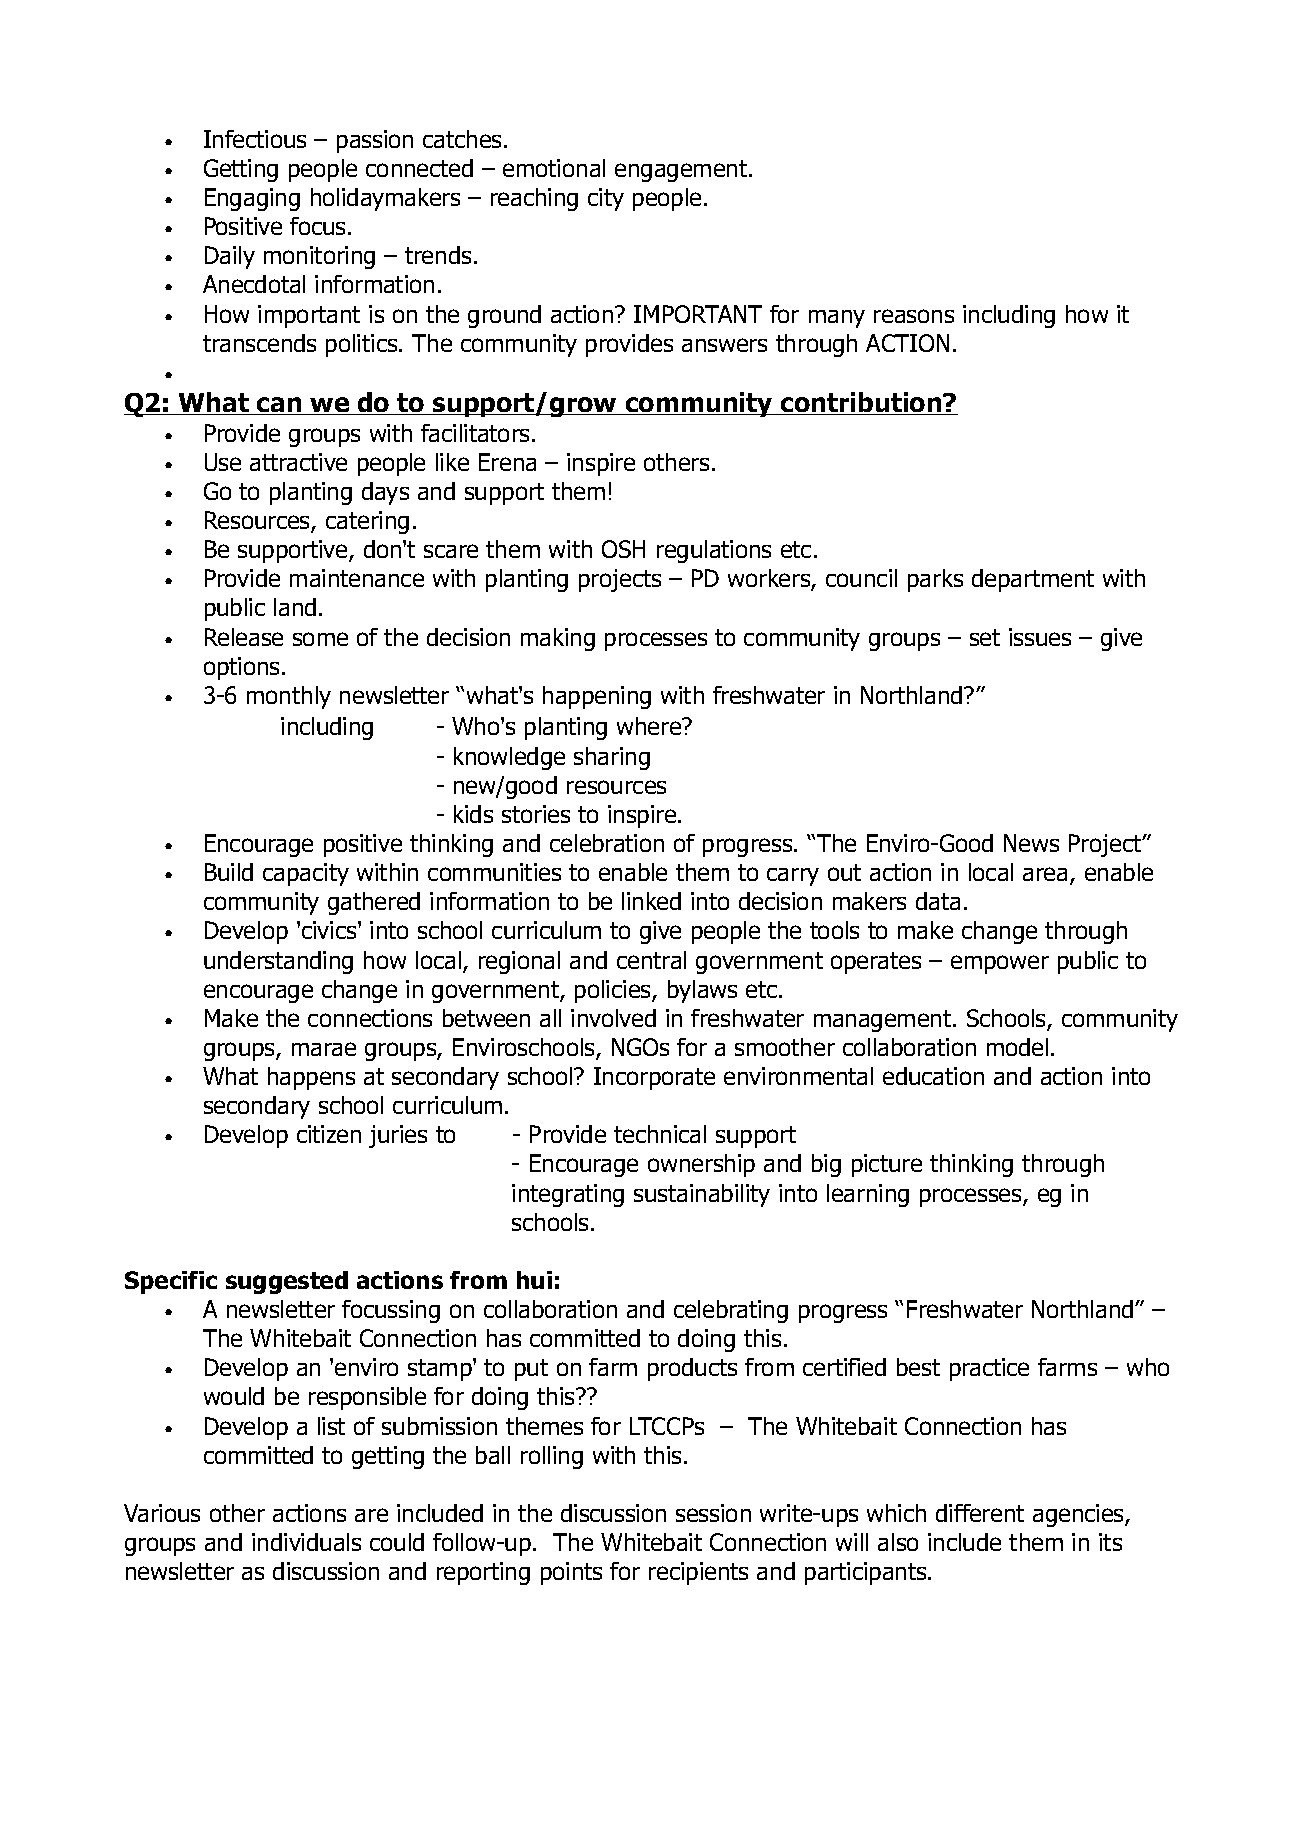  What do you see at coordinates (1033, 580) in the page?
I see `department` at bounding box center [1033, 580].
